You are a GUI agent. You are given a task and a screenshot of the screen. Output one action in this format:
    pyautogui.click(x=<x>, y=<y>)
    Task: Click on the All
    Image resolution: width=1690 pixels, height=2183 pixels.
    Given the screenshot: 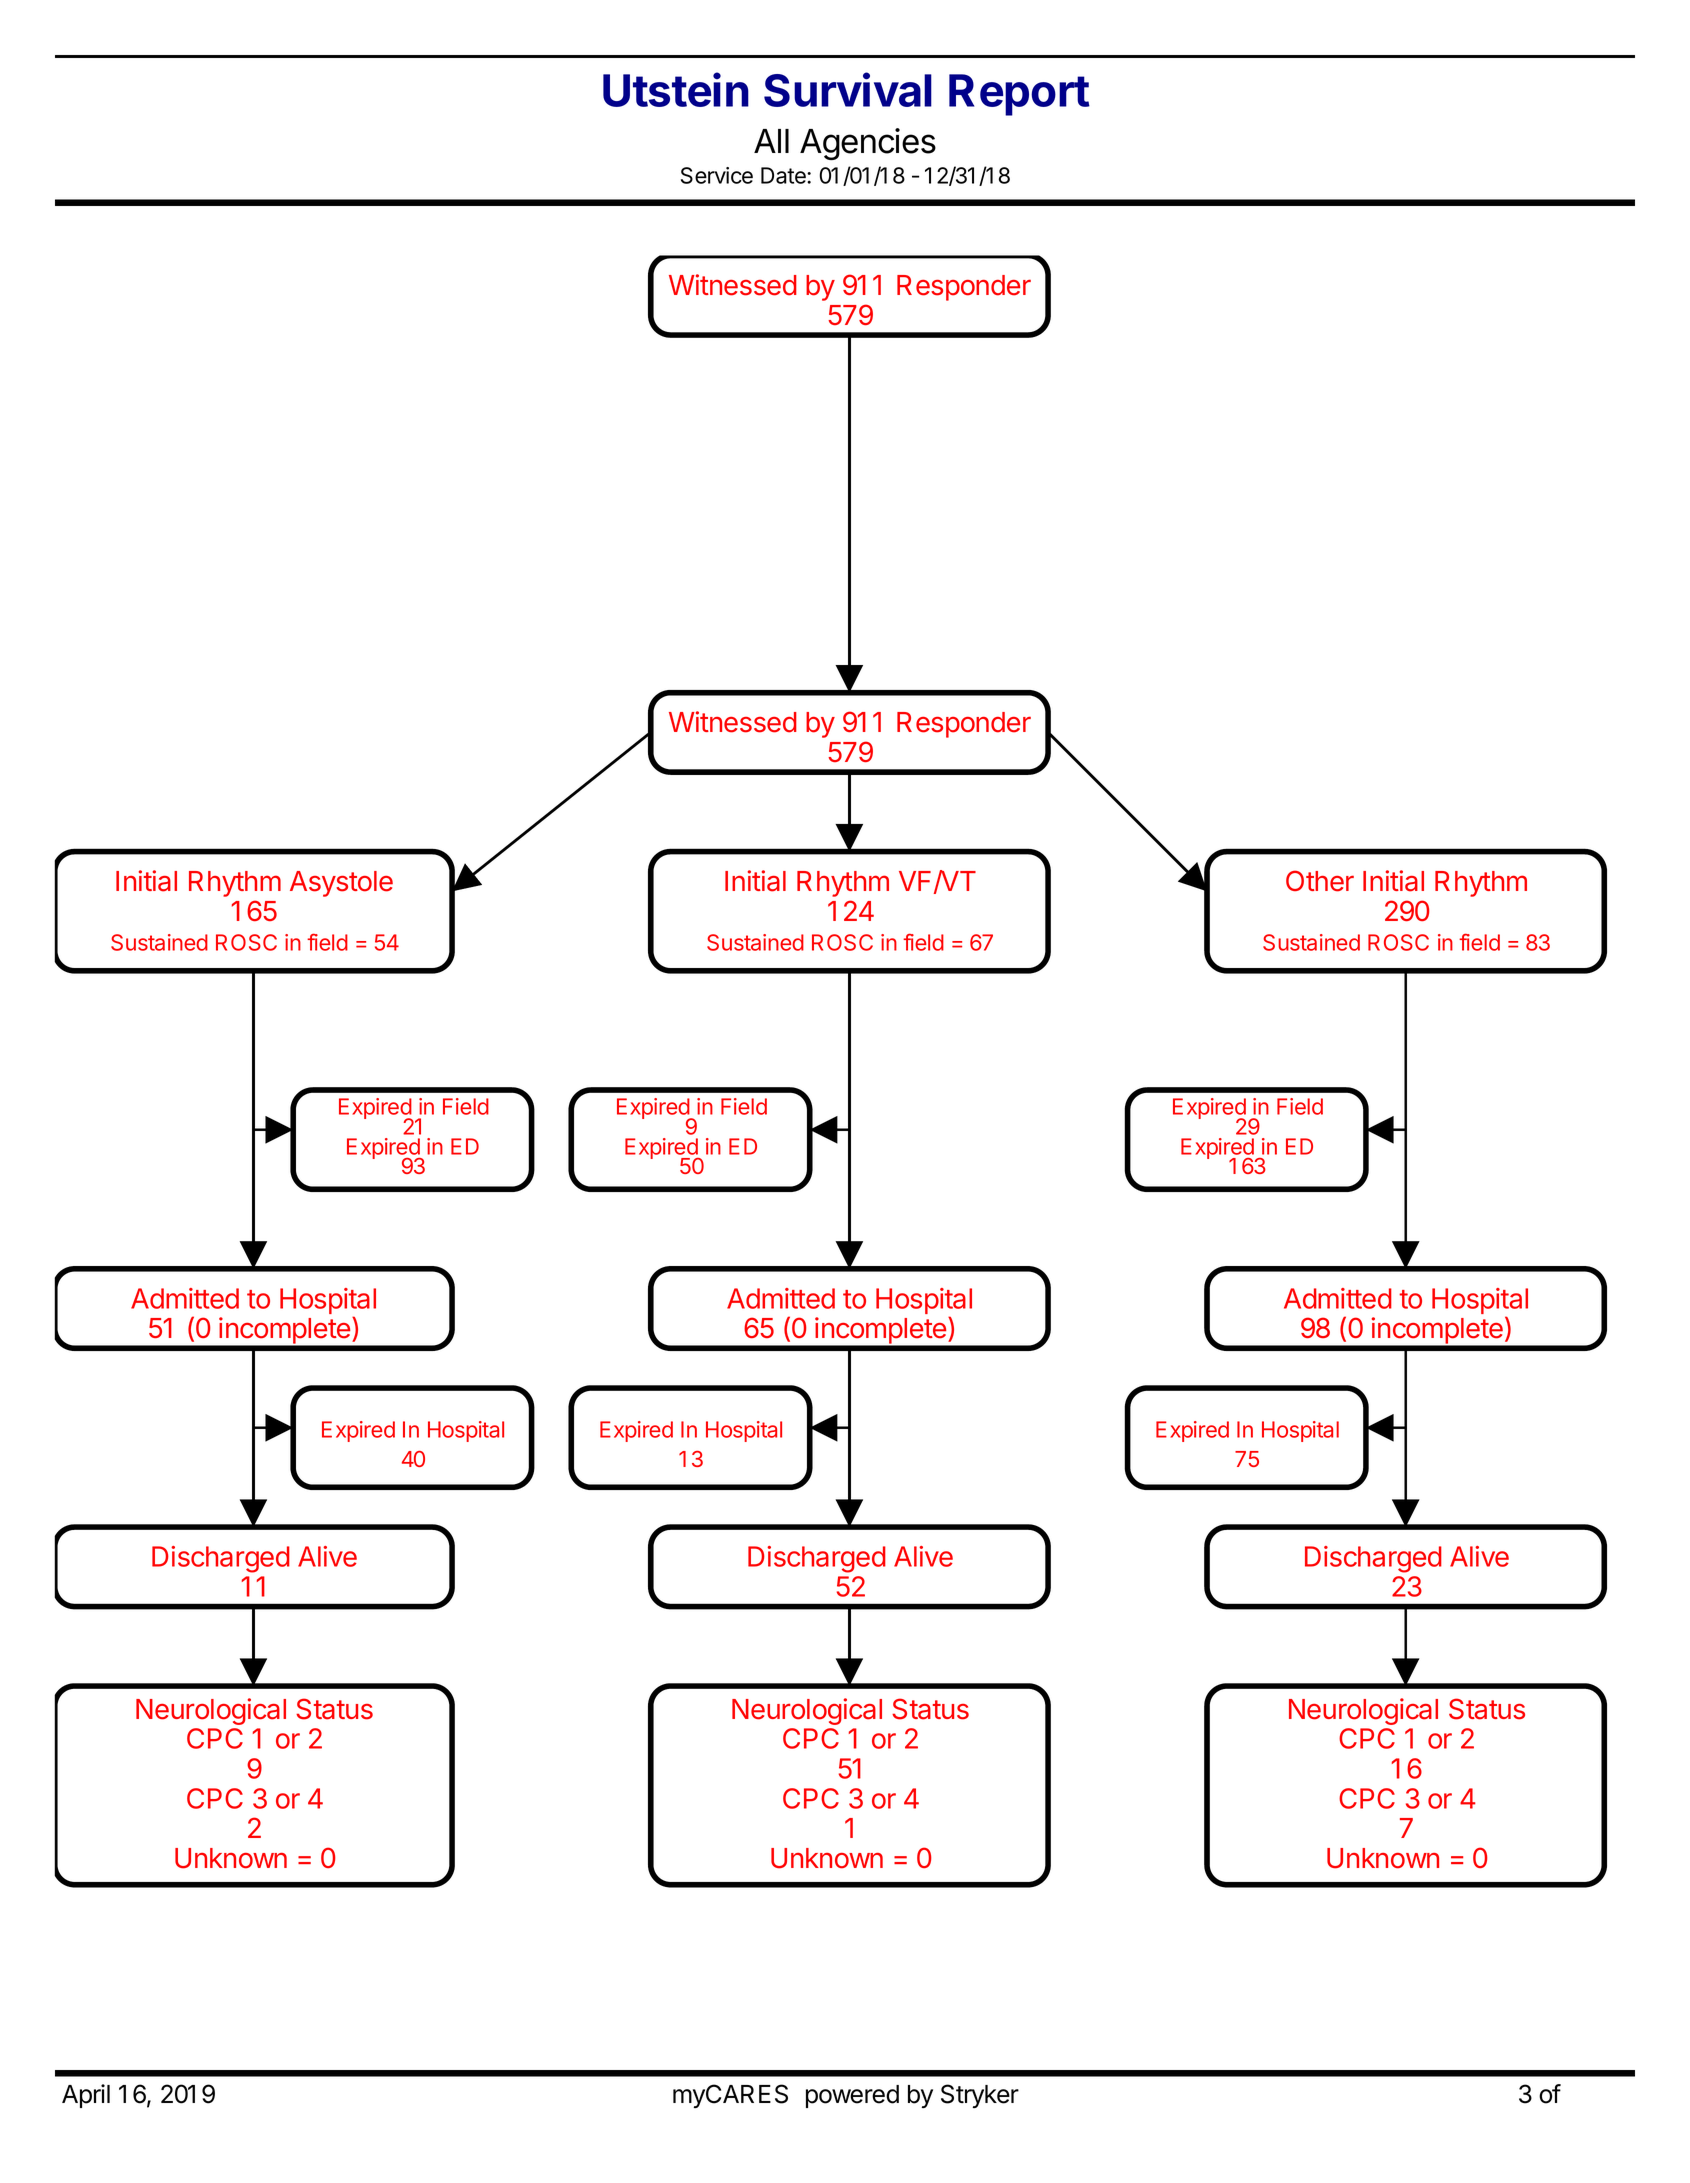 What is the action you would take?
    pyautogui.click(x=771, y=141)
